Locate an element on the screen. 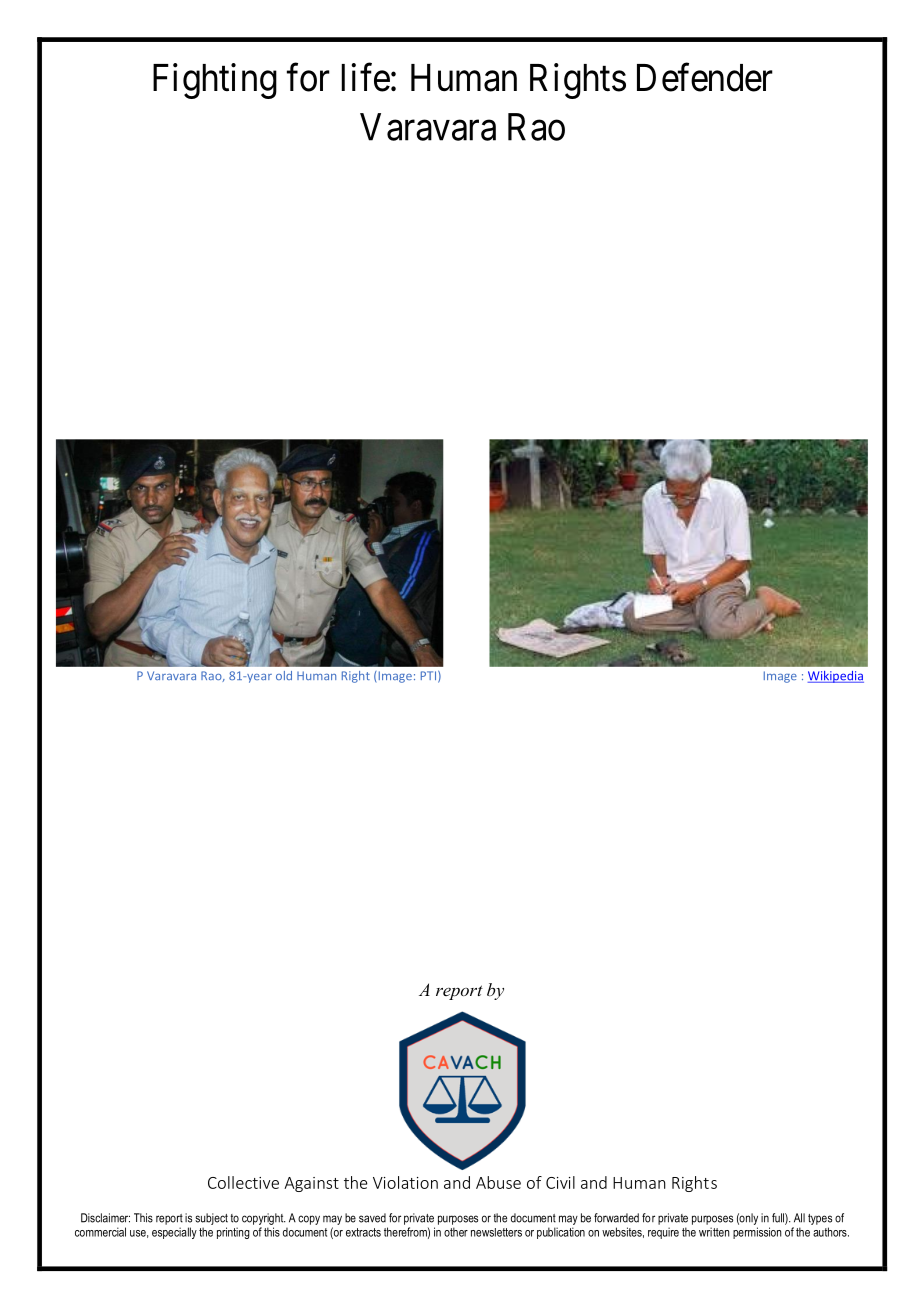 Image resolution: width=924 pixels, height=1308 pixels. Civil is located at coordinates (560, 1182).
